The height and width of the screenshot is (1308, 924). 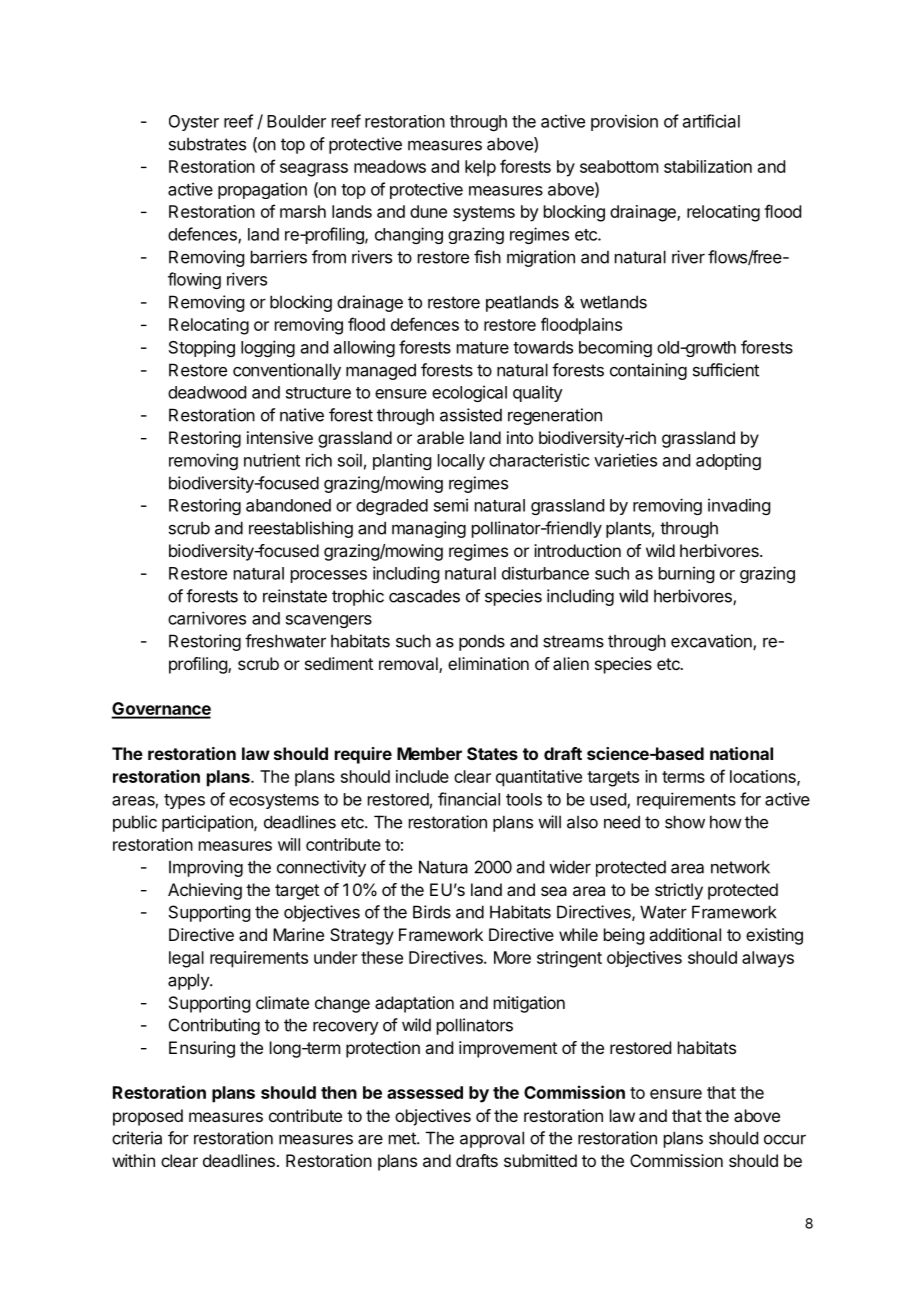 What do you see at coordinates (480, 168) in the screenshot?
I see `kelp` at bounding box center [480, 168].
